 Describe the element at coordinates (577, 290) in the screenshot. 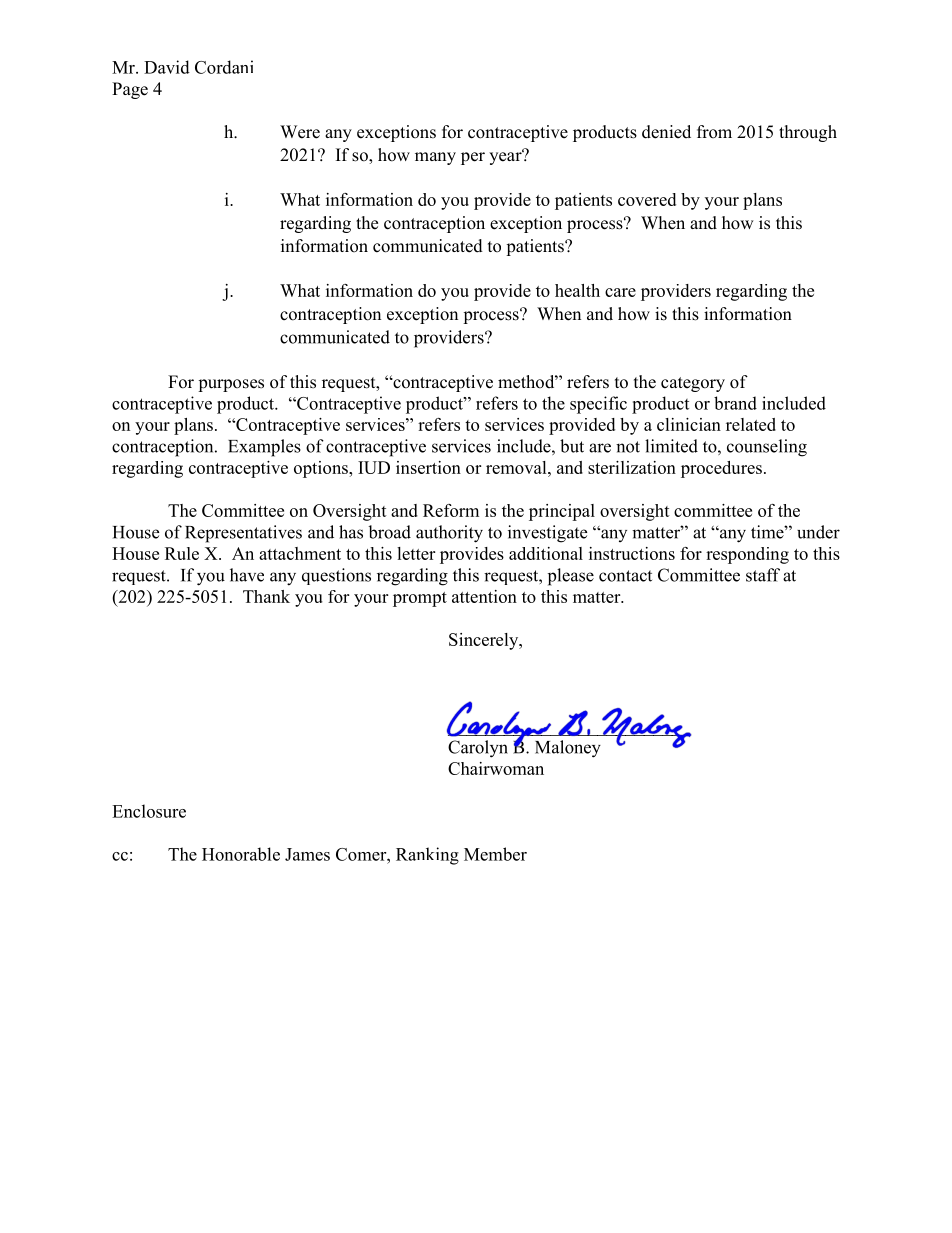

I see `health` at that location.
